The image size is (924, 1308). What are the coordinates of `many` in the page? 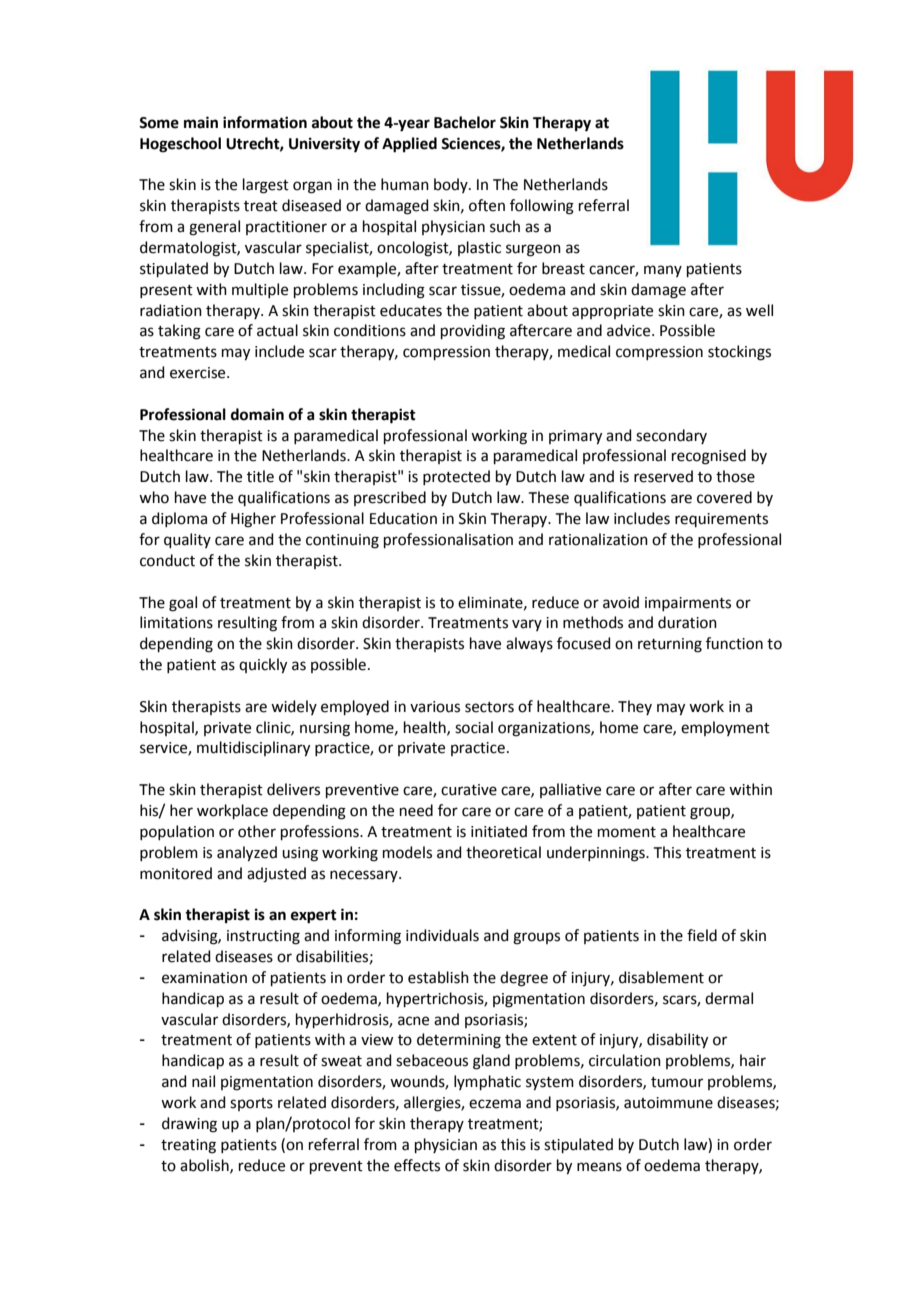 It's located at (663, 271).
